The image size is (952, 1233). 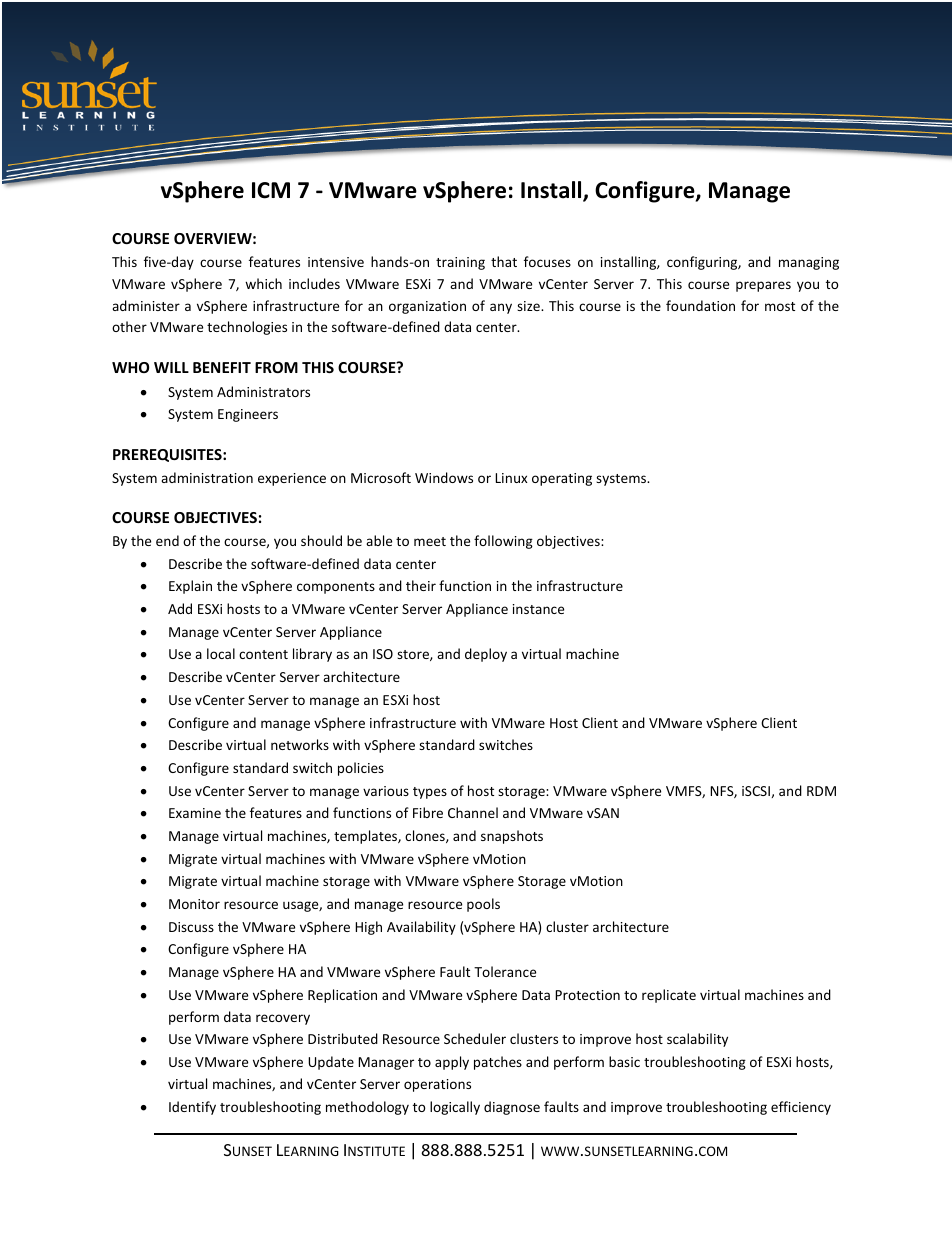 What do you see at coordinates (486, 655) in the screenshot?
I see `deploy` at bounding box center [486, 655].
